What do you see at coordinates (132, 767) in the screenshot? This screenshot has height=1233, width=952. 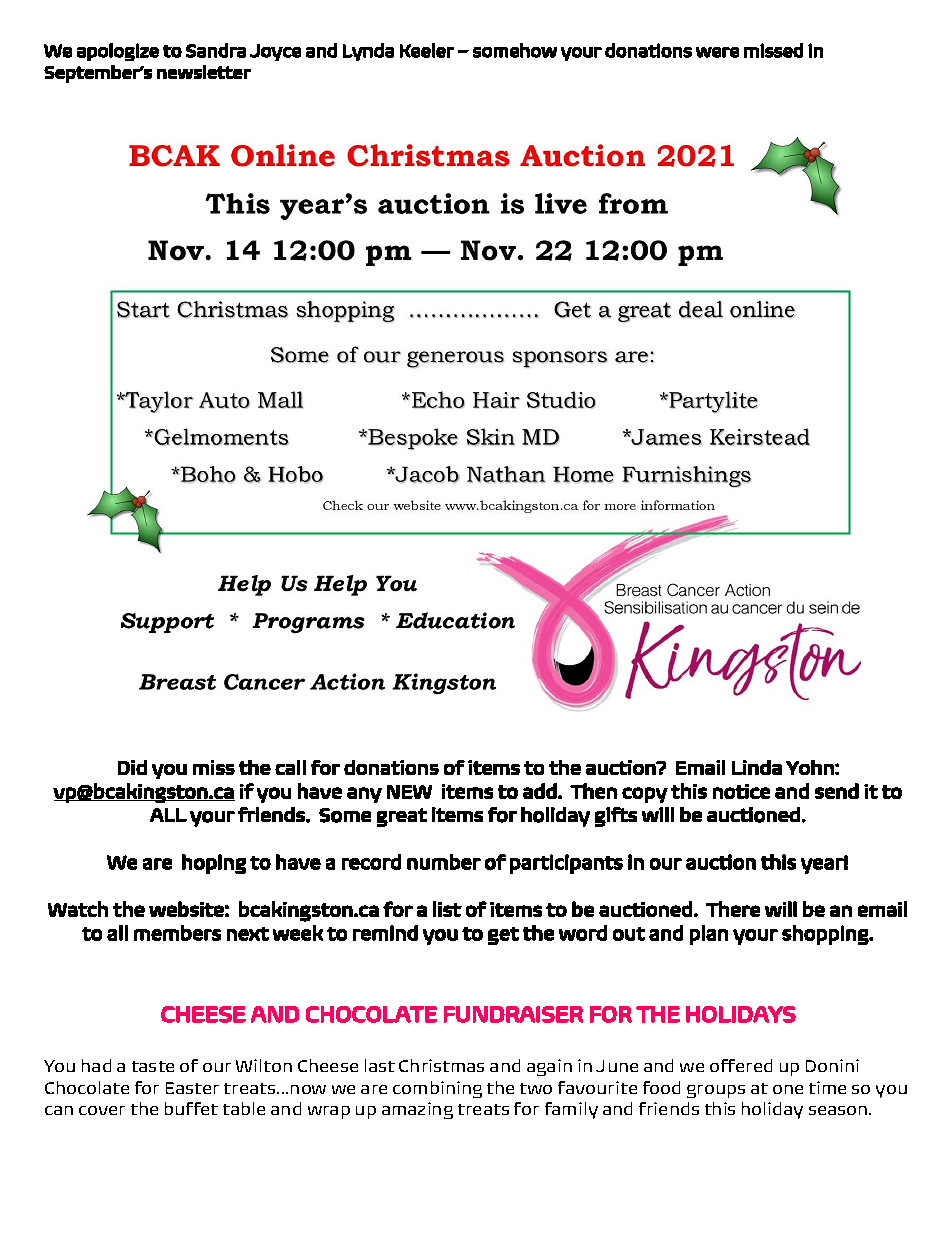 I see `Did` at bounding box center [132, 767].
